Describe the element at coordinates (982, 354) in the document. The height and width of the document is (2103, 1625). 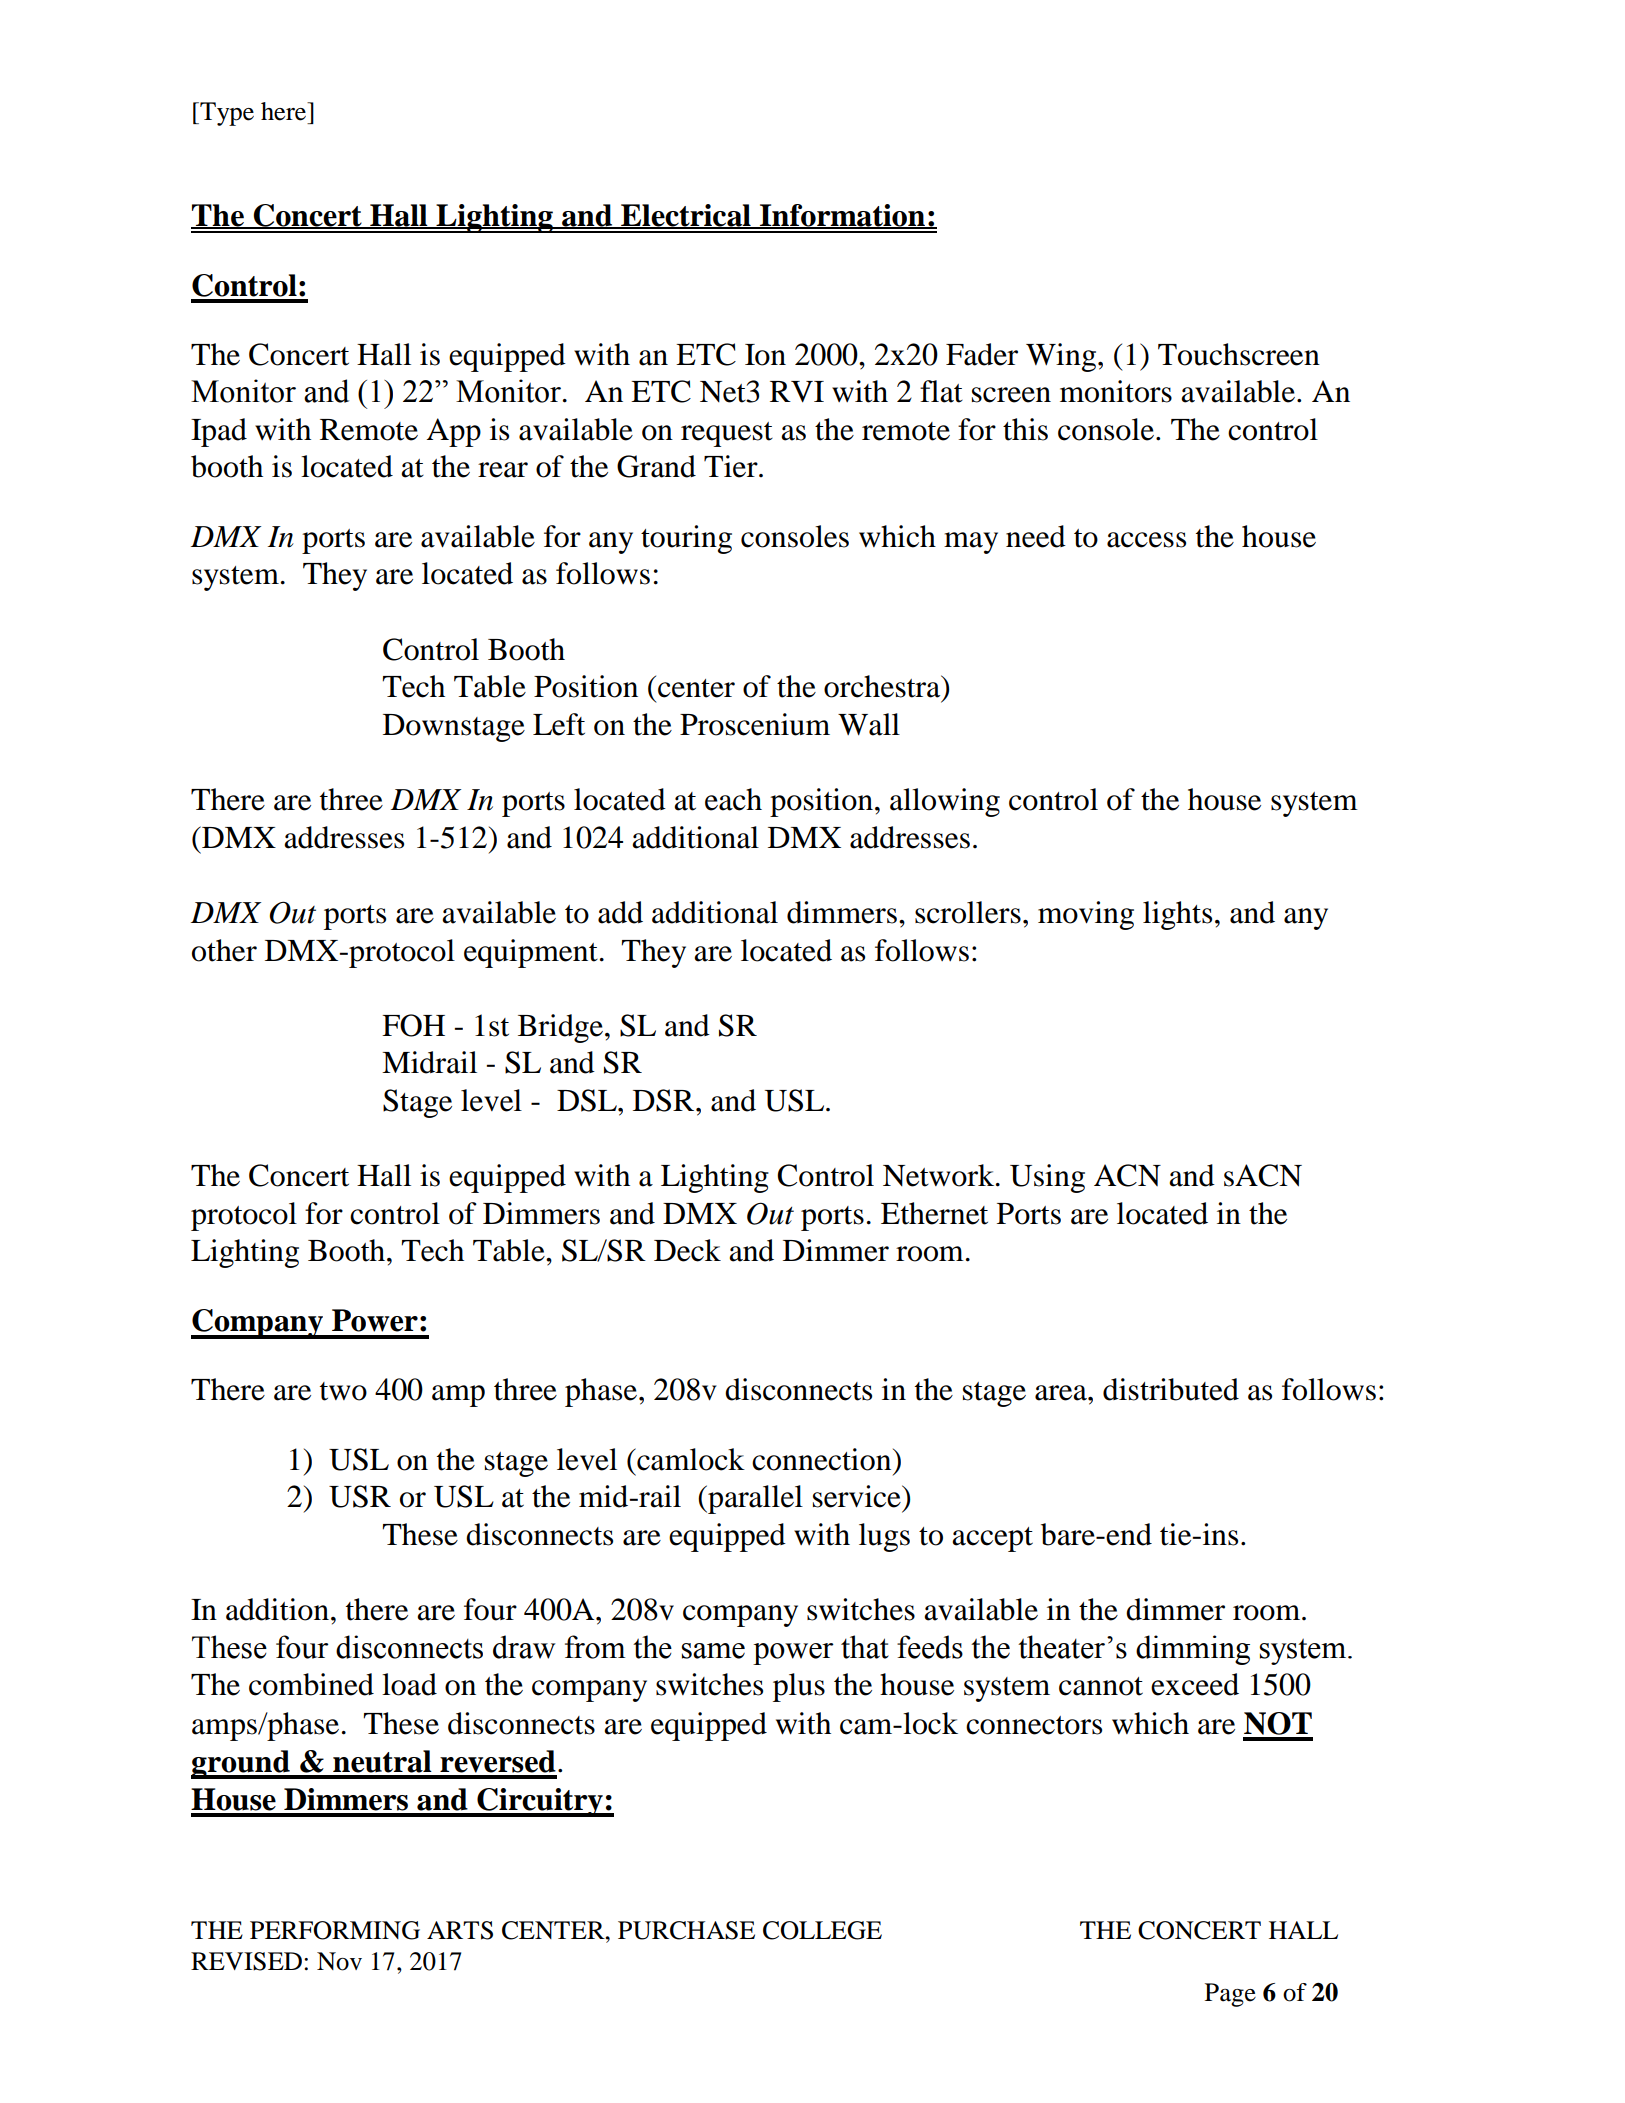
I see `Fader` at that location.
